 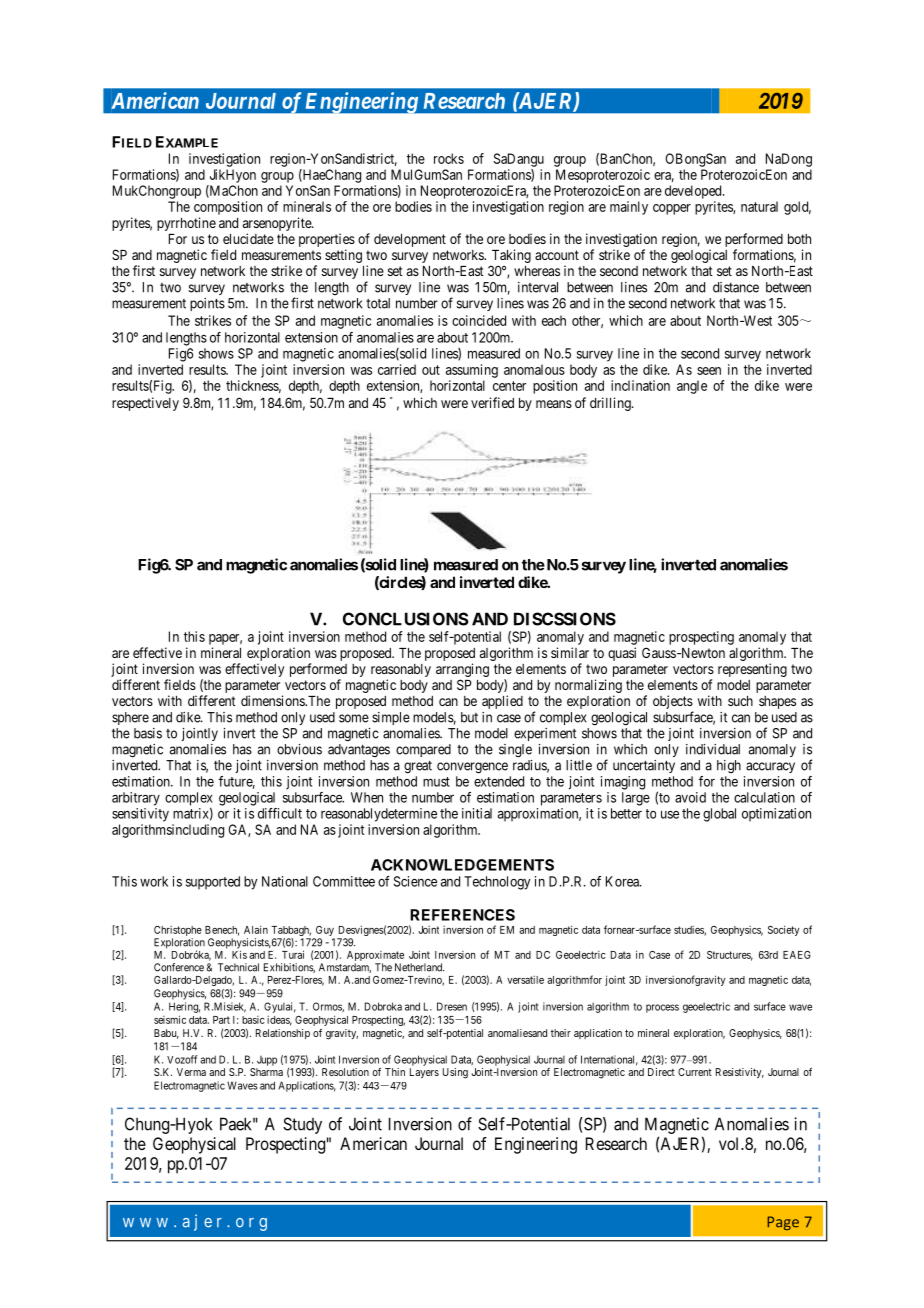 What do you see at coordinates (694, 192) in the image?
I see `developed` at bounding box center [694, 192].
